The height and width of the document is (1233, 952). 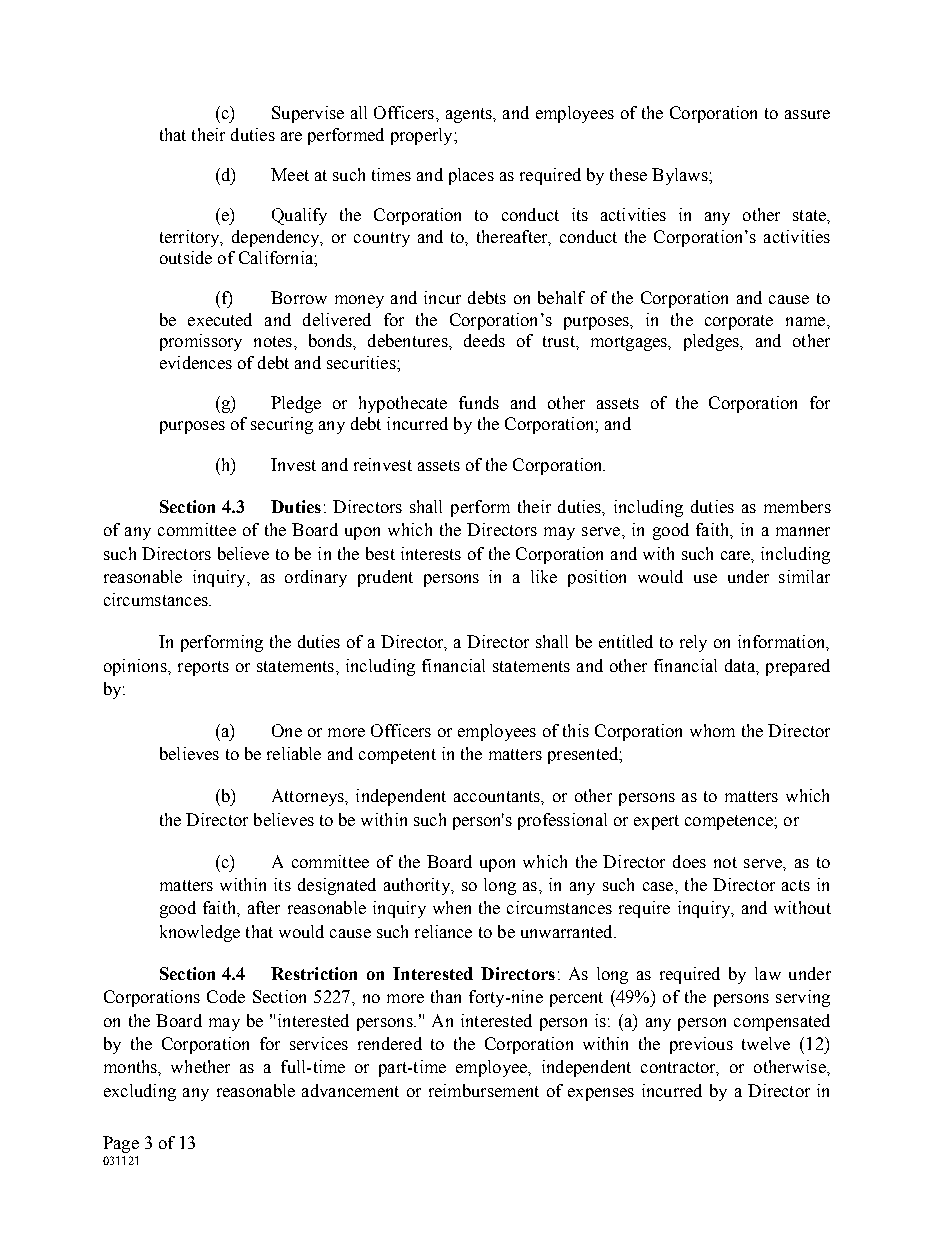 What do you see at coordinates (200, 933) in the document?
I see `knowledge` at bounding box center [200, 933].
